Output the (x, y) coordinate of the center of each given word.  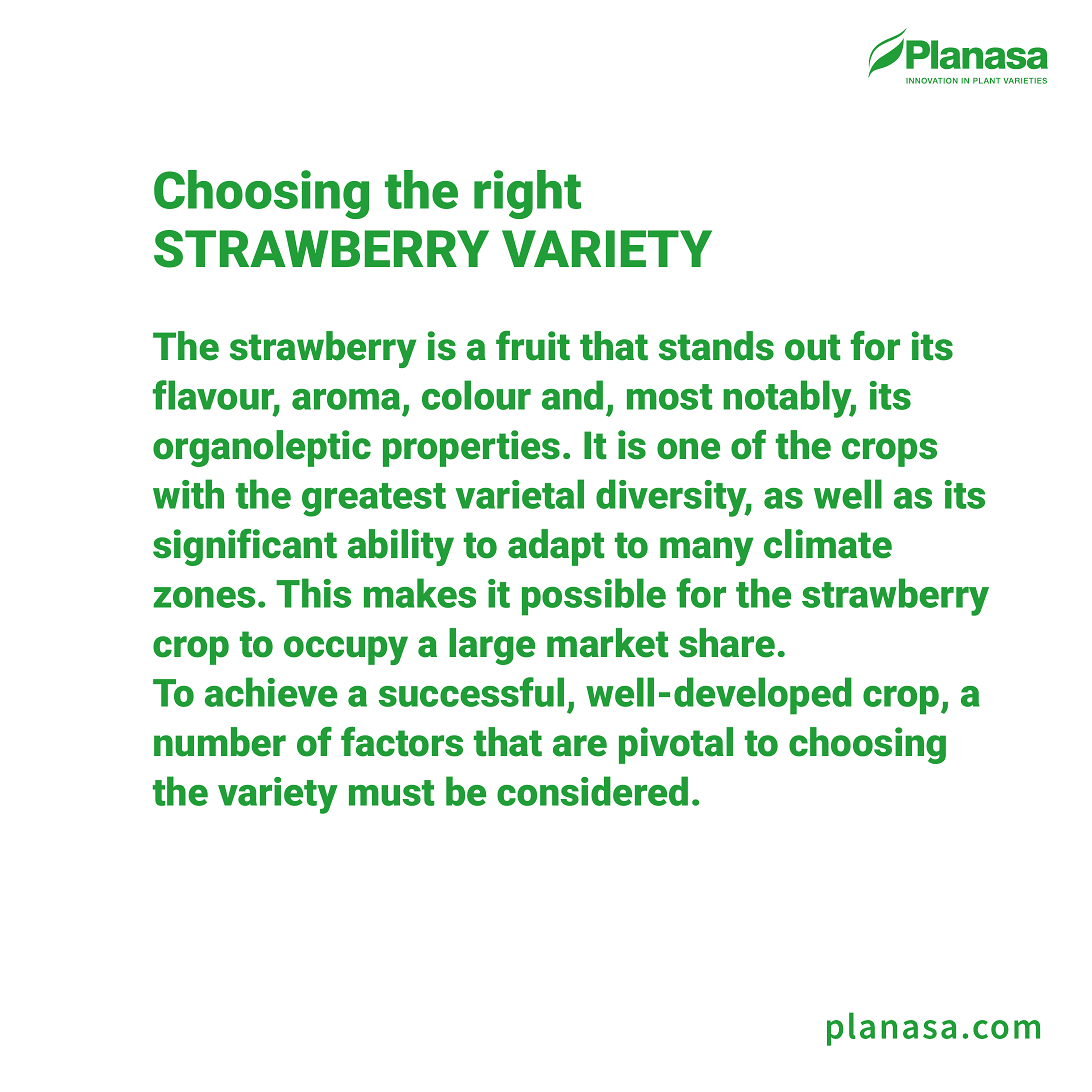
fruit (533, 346)
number (220, 742)
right (527, 194)
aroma (346, 399)
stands (716, 346)
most (670, 397)
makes (420, 593)
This (313, 593)
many (707, 551)
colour (476, 395)
